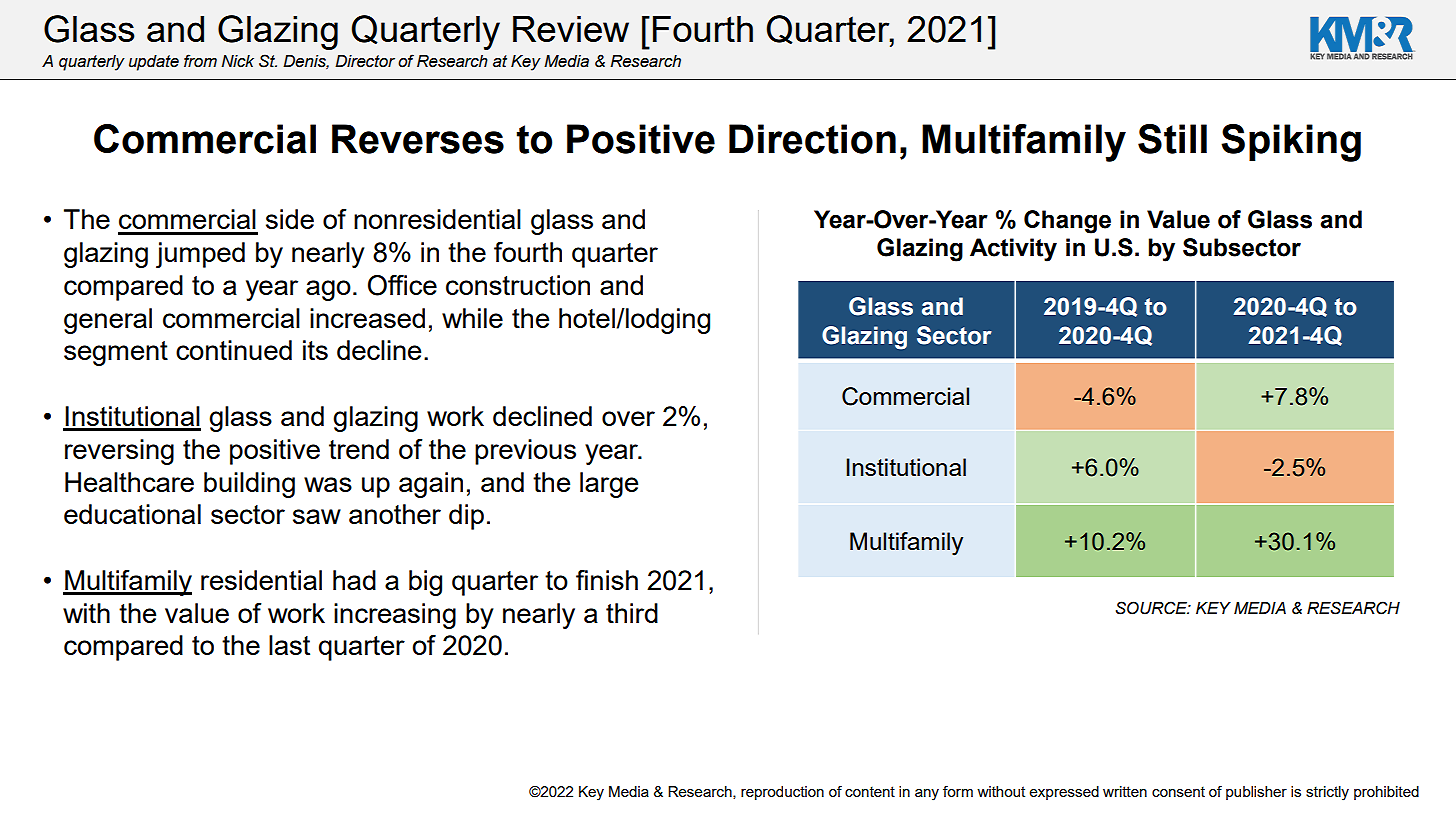 The image size is (1456, 819). I want to click on Direction, so click(812, 139).
